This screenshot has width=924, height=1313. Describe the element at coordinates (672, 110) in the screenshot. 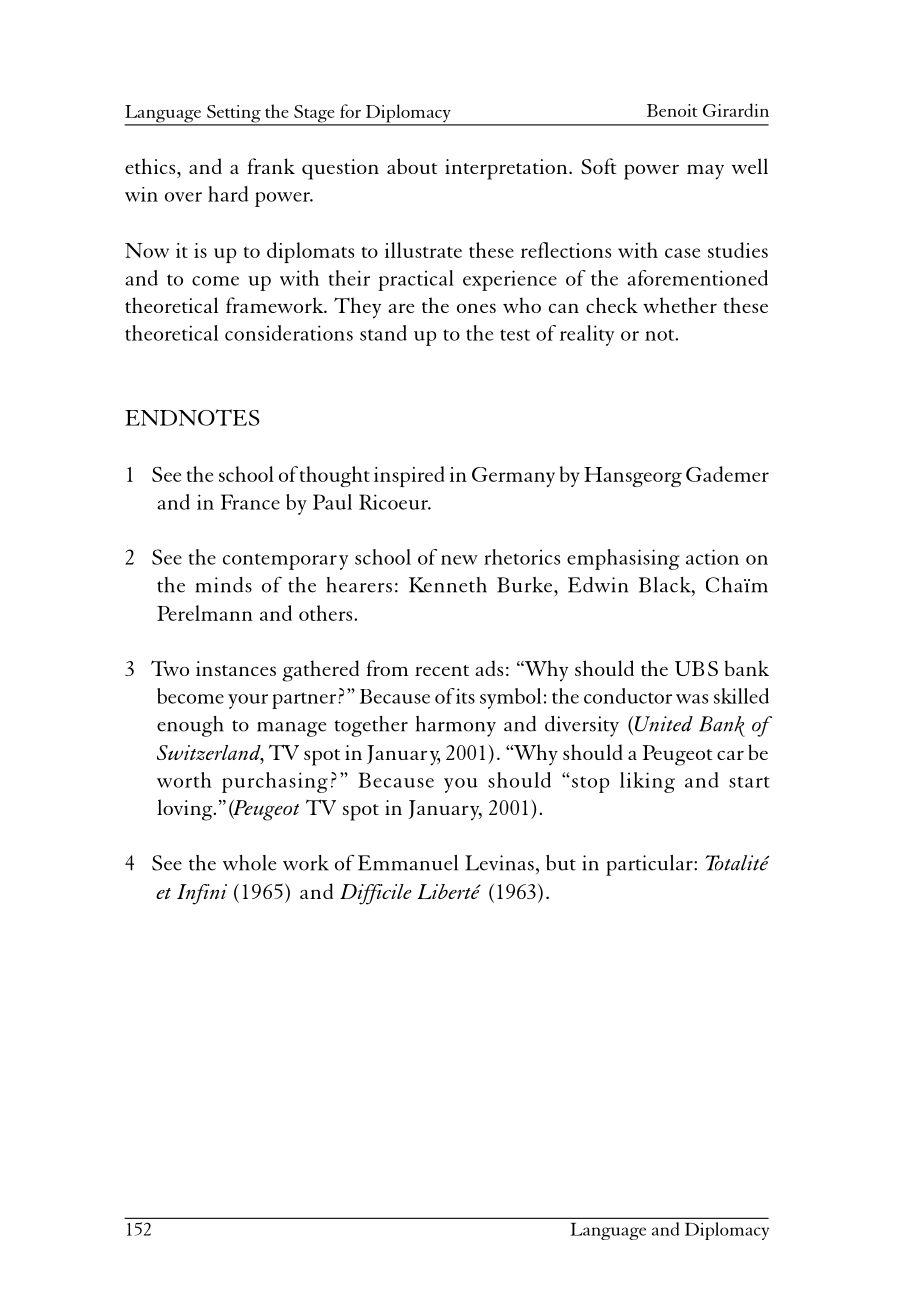

I see `Benoit` at that location.
